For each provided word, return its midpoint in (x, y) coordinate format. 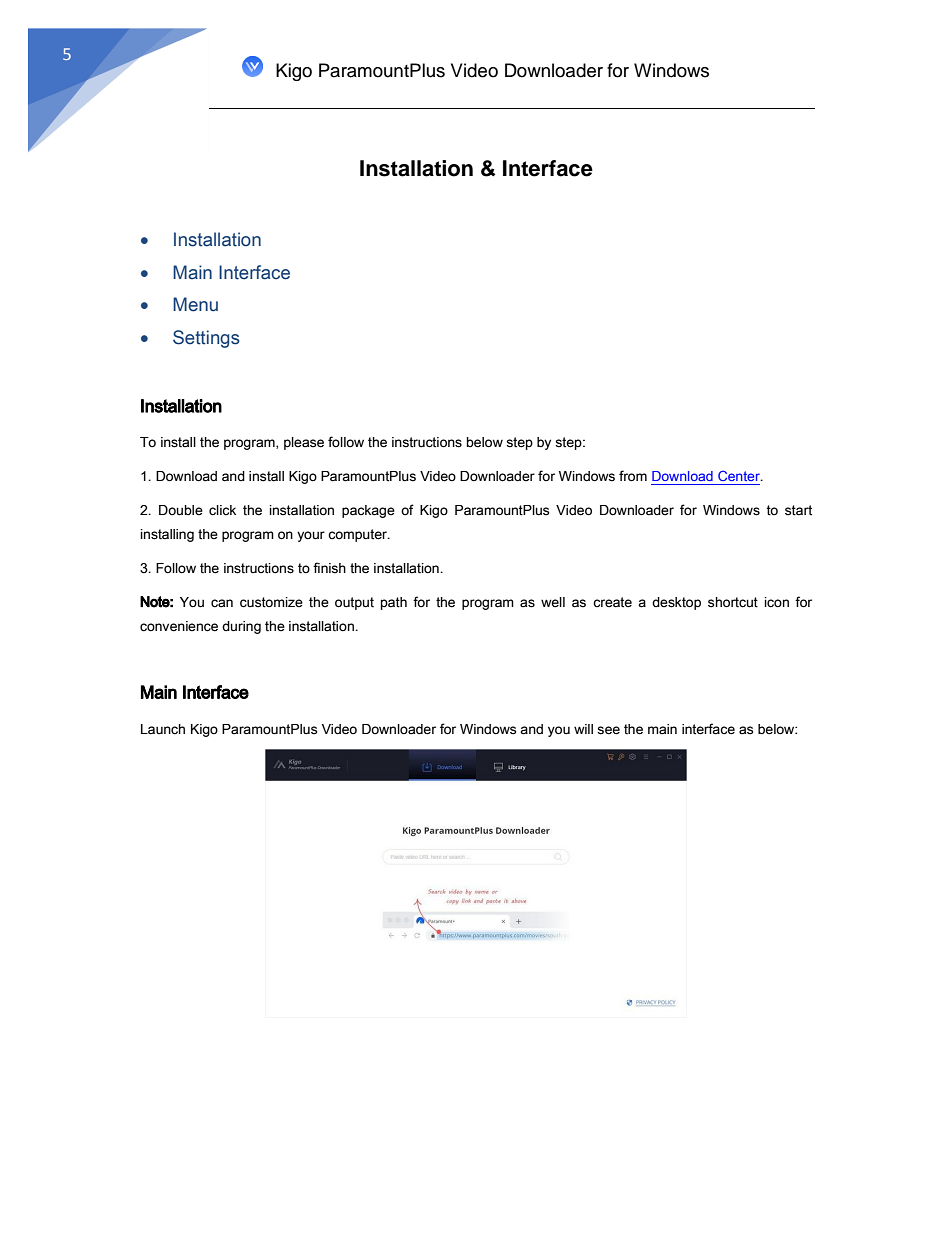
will (583, 729)
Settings (206, 339)
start (798, 510)
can (222, 603)
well (553, 602)
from (633, 476)
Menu (195, 304)
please (304, 443)
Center (740, 476)
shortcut (733, 602)
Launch (163, 729)
